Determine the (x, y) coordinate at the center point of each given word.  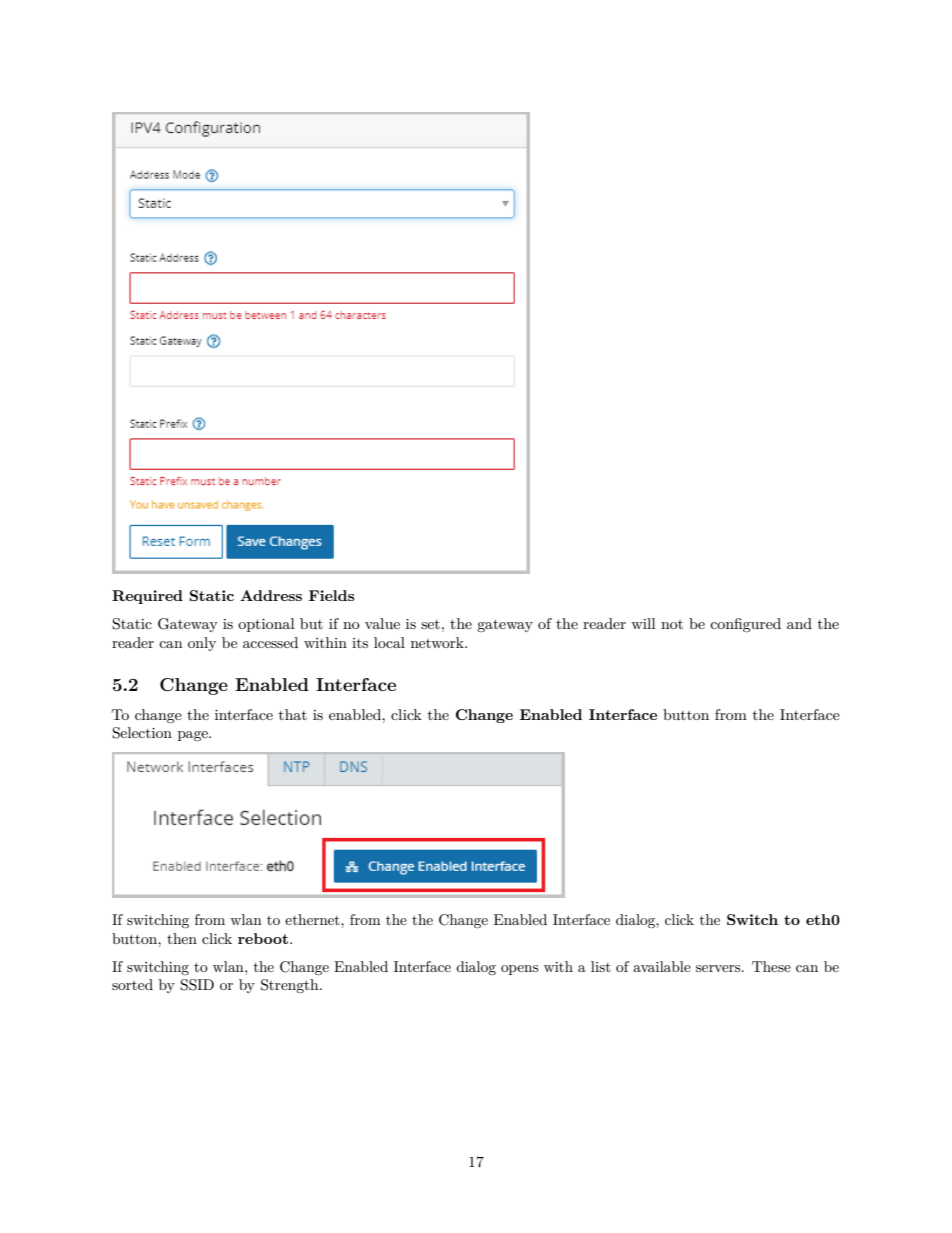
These (771, 966)
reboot (263, 938)
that (293, 714)
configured (745, 625)
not (672, 624)
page (194, 736)
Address (271, 595)
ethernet (313, 919)
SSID (197, 985)
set (430, 624)
